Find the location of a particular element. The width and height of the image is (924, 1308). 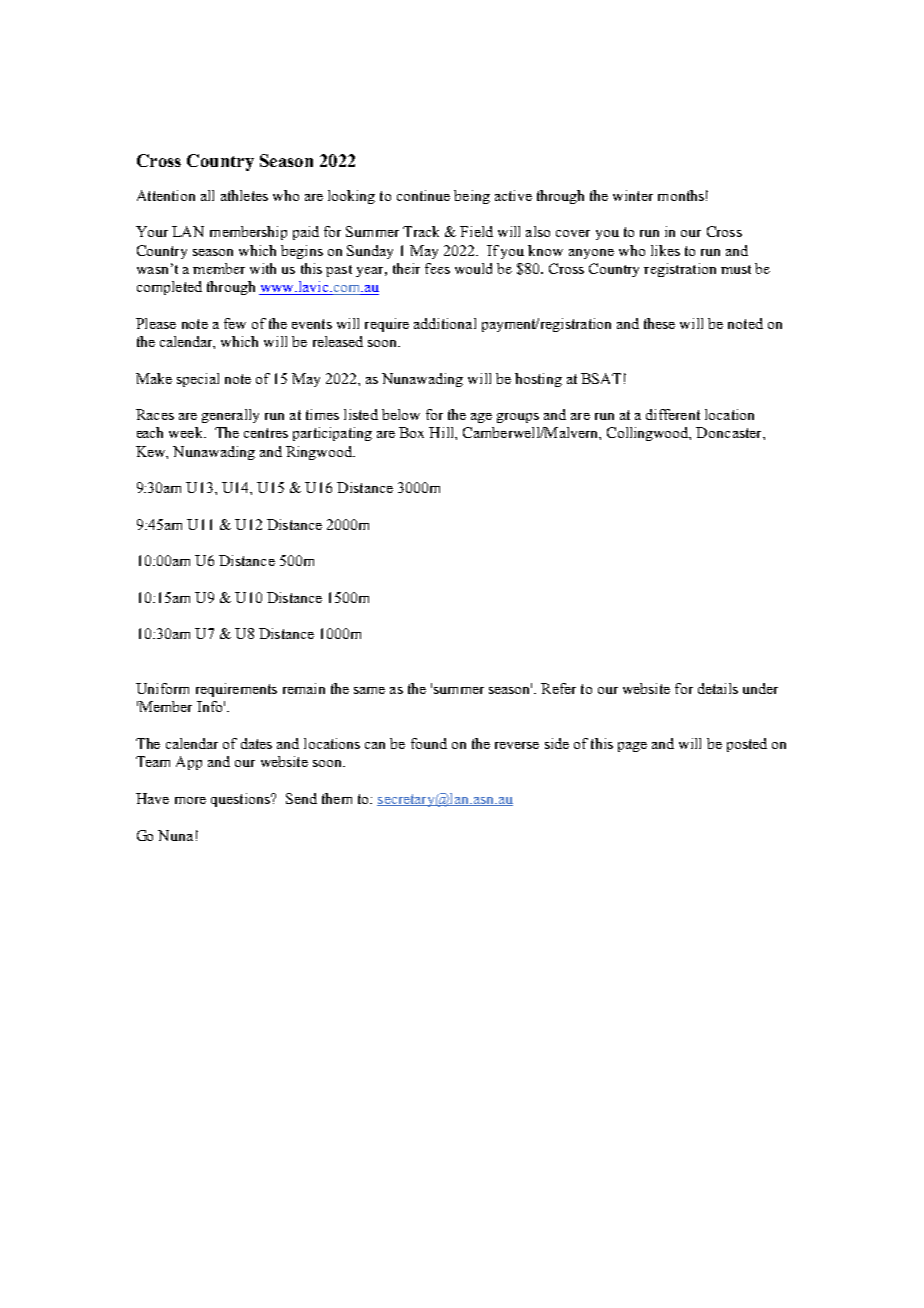

questions is located at coordinates (241, 800).
